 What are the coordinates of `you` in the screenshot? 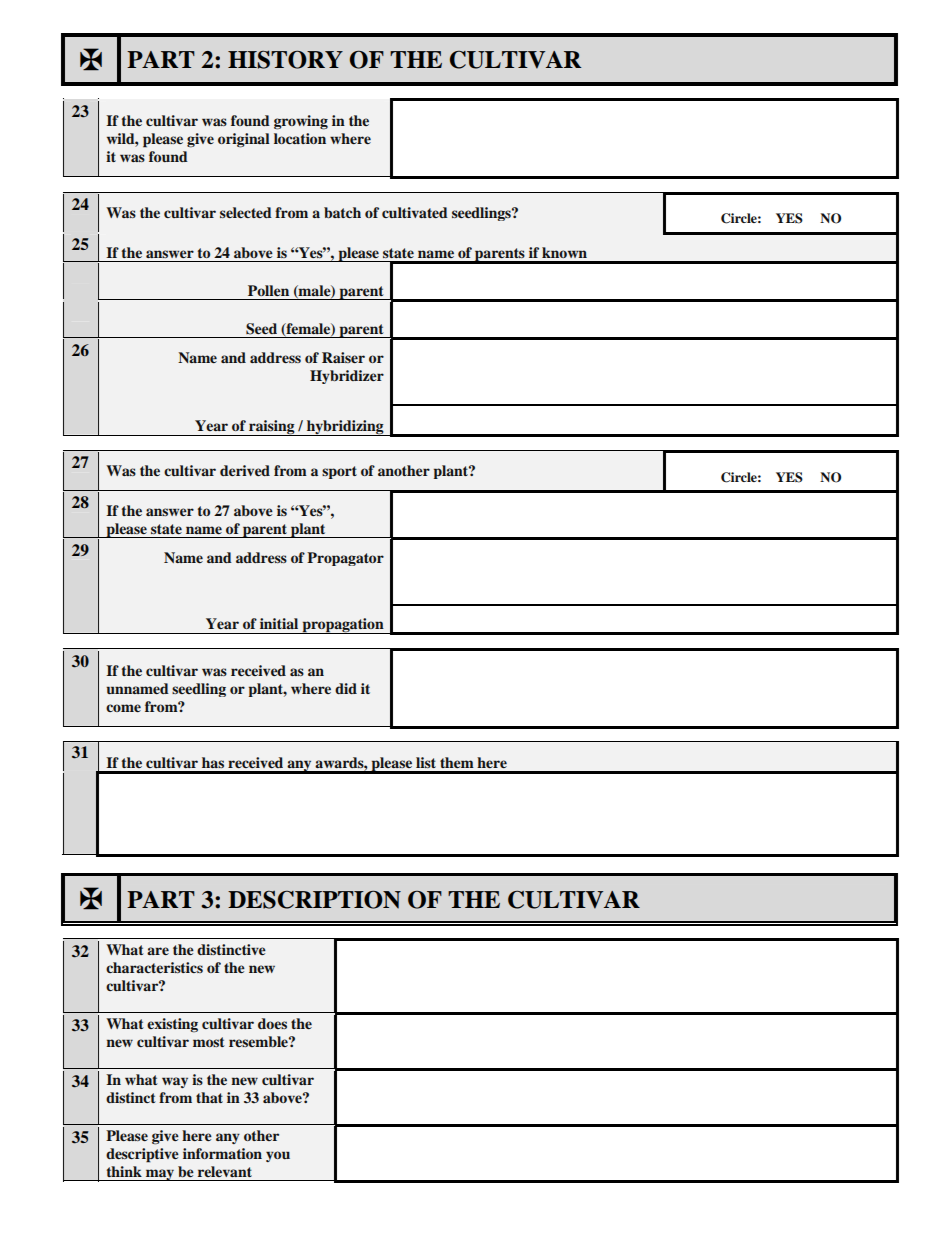 It's located at (278, 1156).
